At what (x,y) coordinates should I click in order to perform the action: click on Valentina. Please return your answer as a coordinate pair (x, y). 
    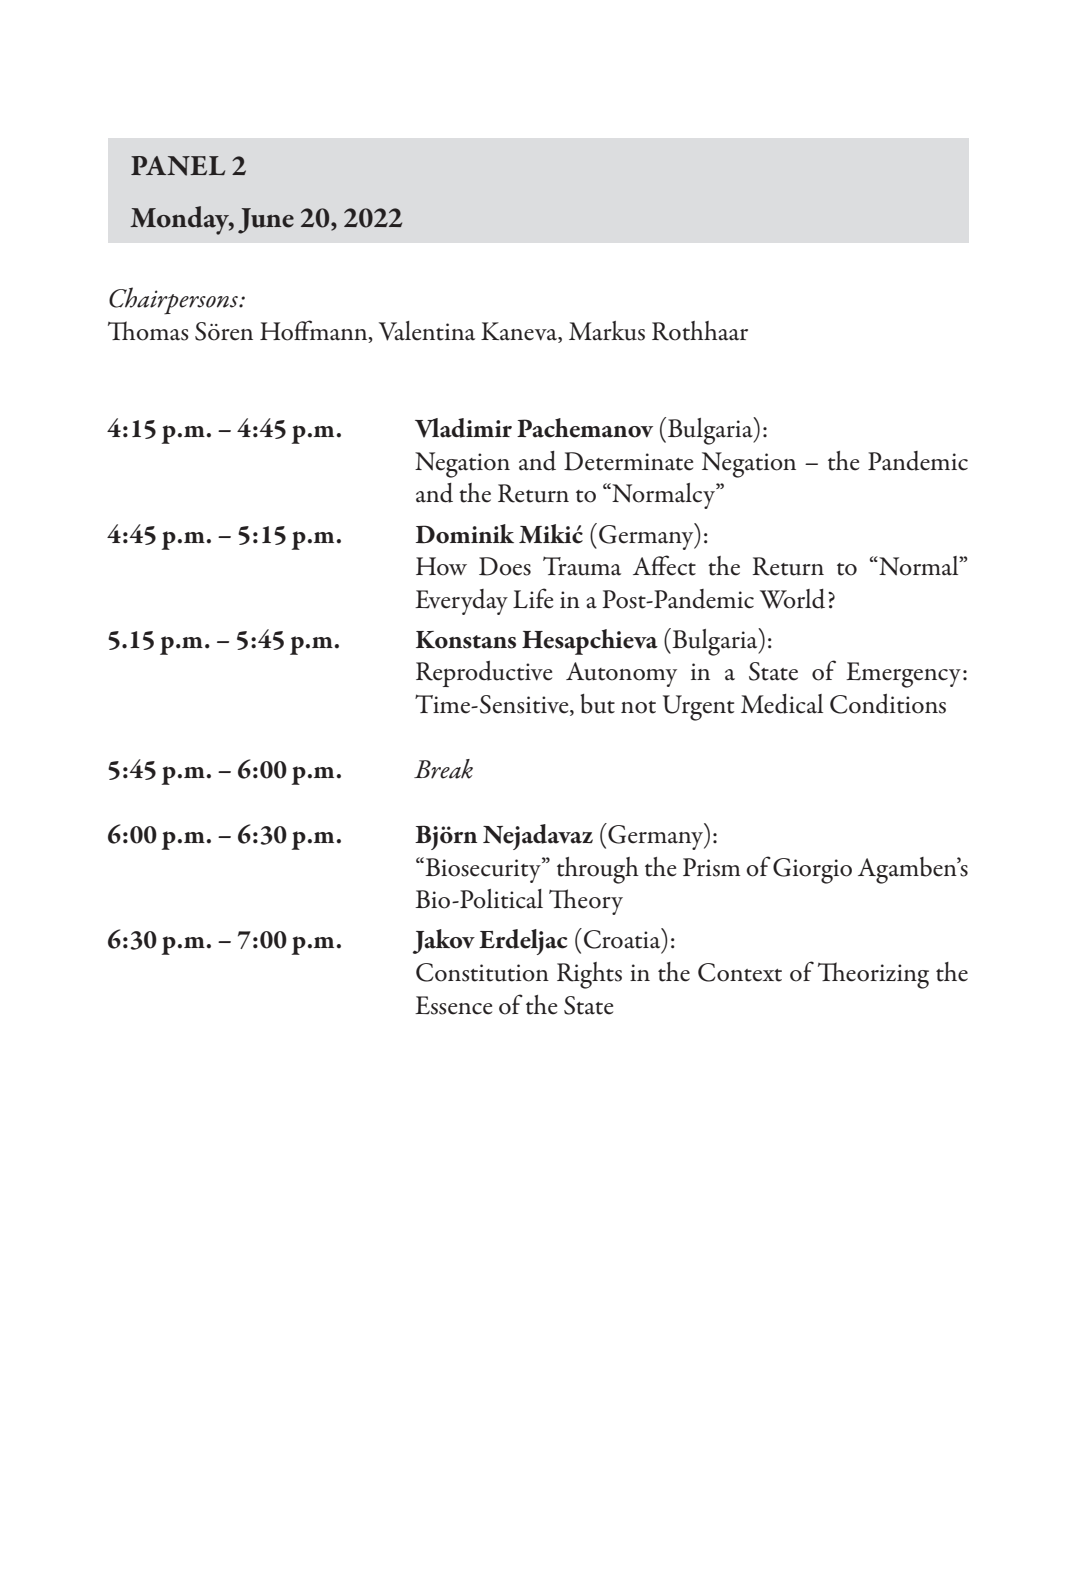
    Looking at the image, I should click on (427, 331).
